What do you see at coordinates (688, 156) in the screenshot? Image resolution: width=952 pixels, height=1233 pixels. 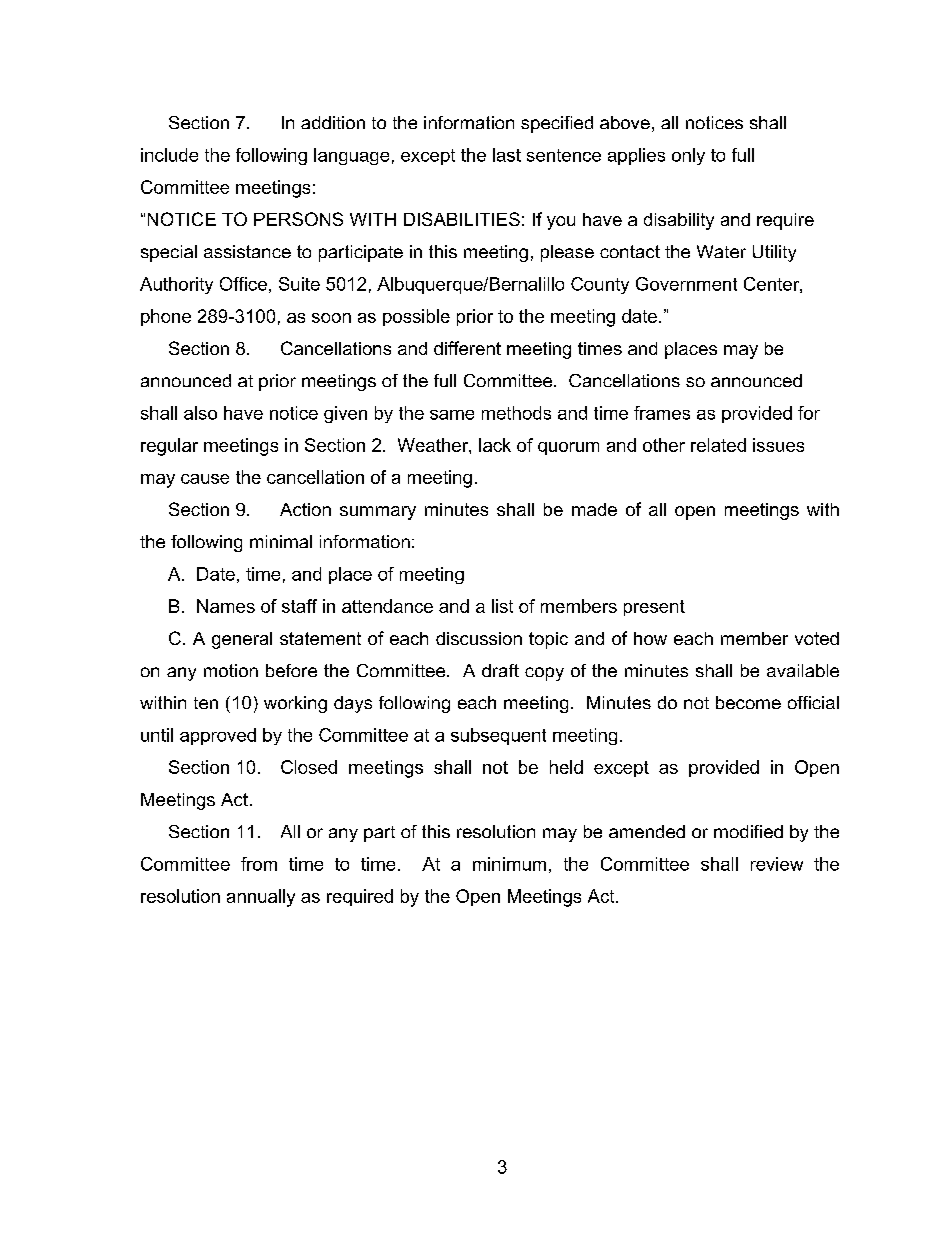 I see `only` at bounding box center [688, 156].
